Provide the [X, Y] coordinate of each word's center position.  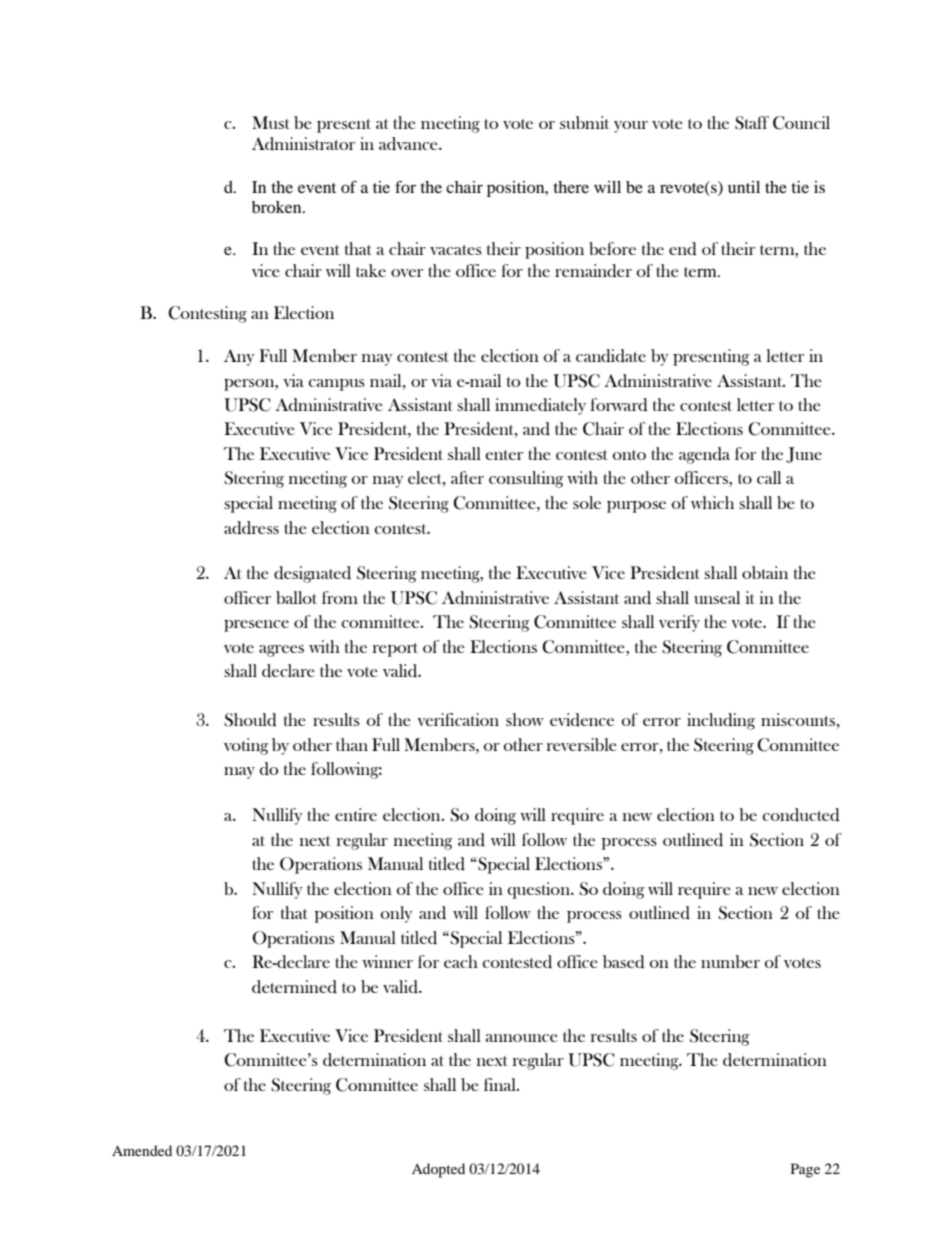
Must [271, 122]
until [744, 187]
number [730, 961]
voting [246, 746]
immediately [540, 406]
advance [409, 144]
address [251, 528]
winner [387, 961]
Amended [142, 1150]
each [461, 961]
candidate [611, 356]
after [467, 477]
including [721, 721]
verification [458, 719]
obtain [765, 572]
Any [239, 357]
